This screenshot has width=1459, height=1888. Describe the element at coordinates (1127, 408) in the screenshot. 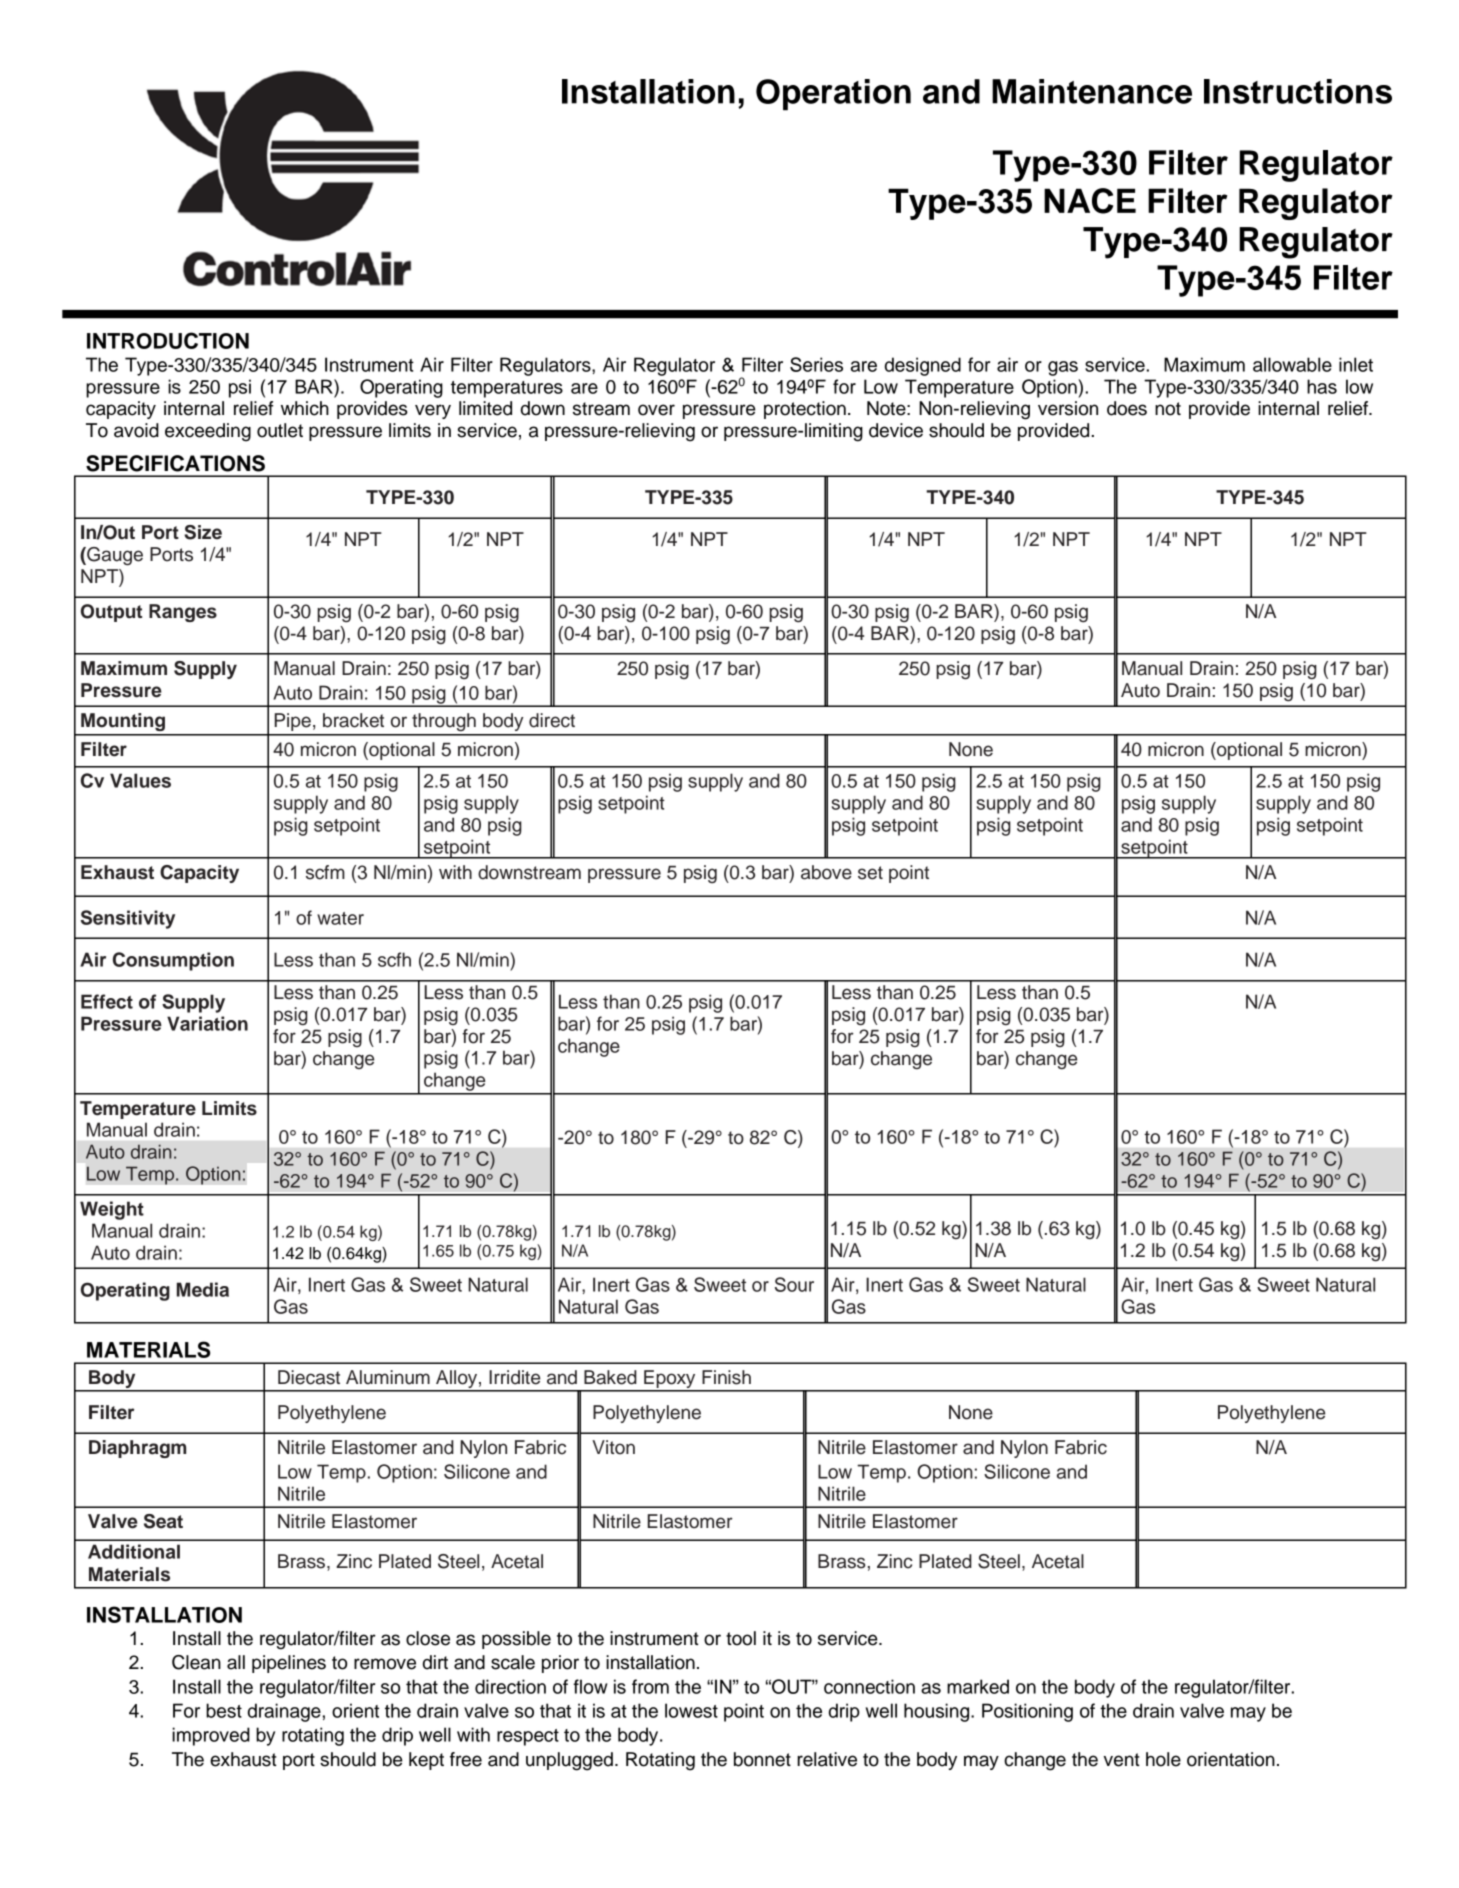

I see `does` at that location.
